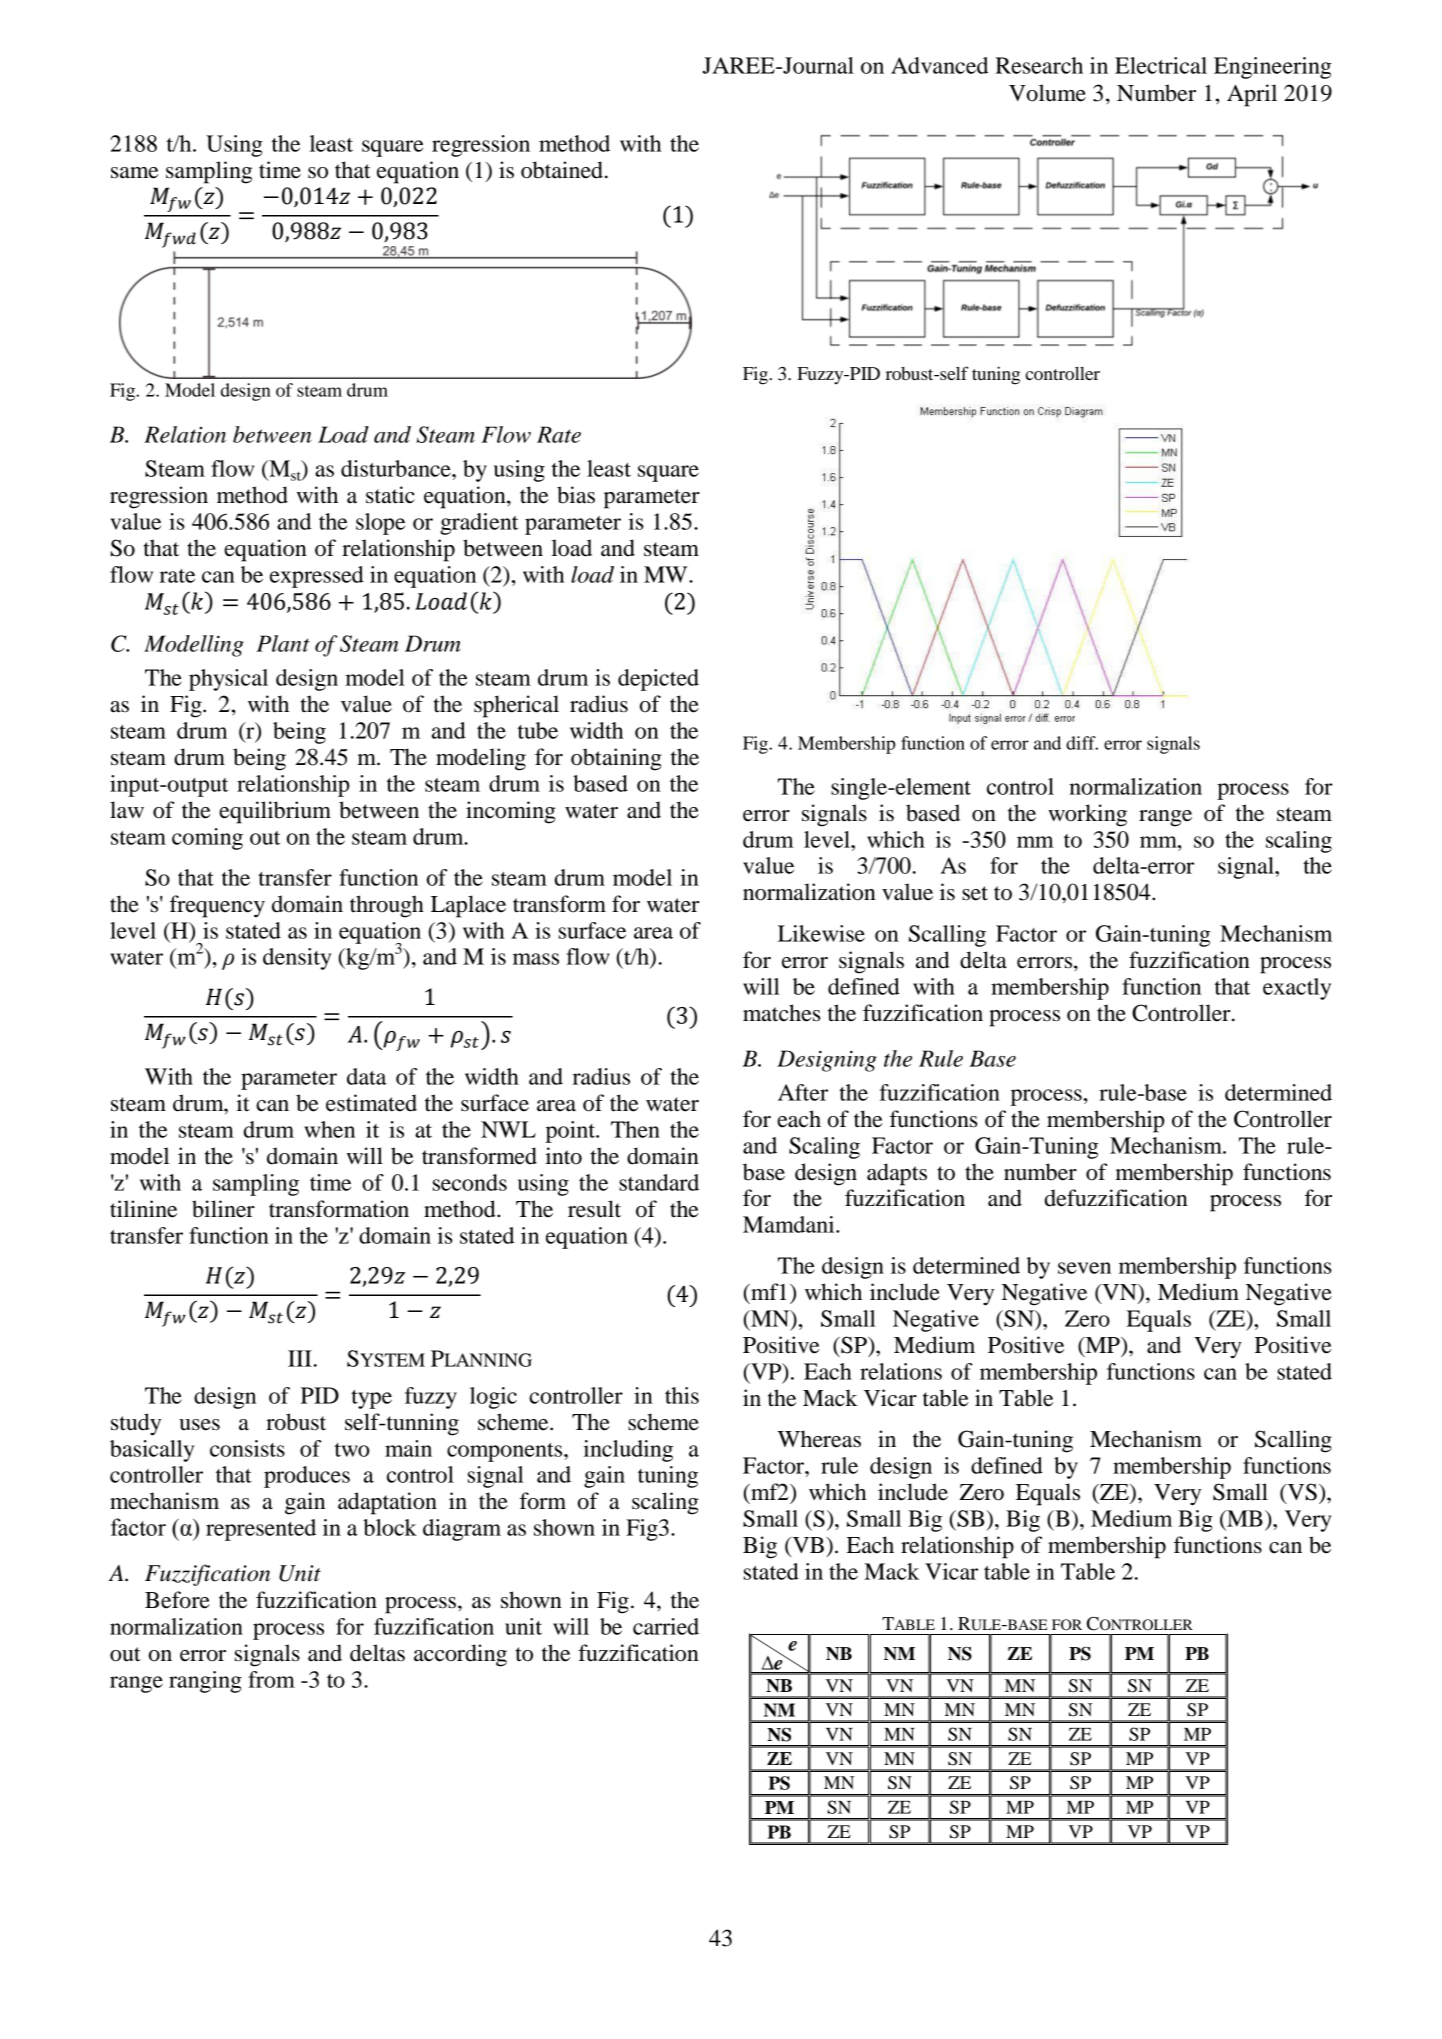  Describe the element at coordinates (271, 1679) in the document. I see `from` at that location.
